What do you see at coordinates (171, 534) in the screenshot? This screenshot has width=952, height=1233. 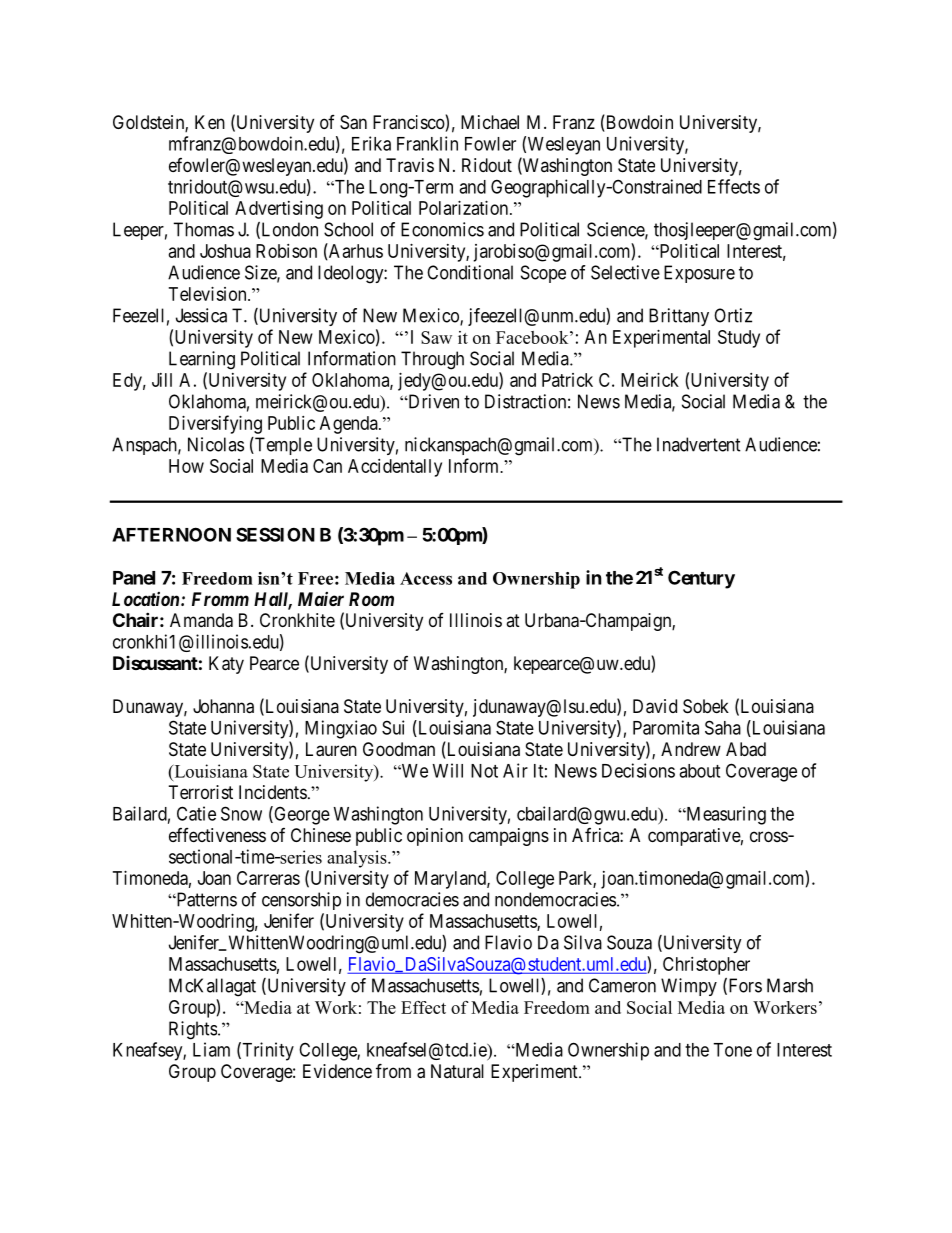 I see `AFTERNOON` at bounding box center [171, 534].
